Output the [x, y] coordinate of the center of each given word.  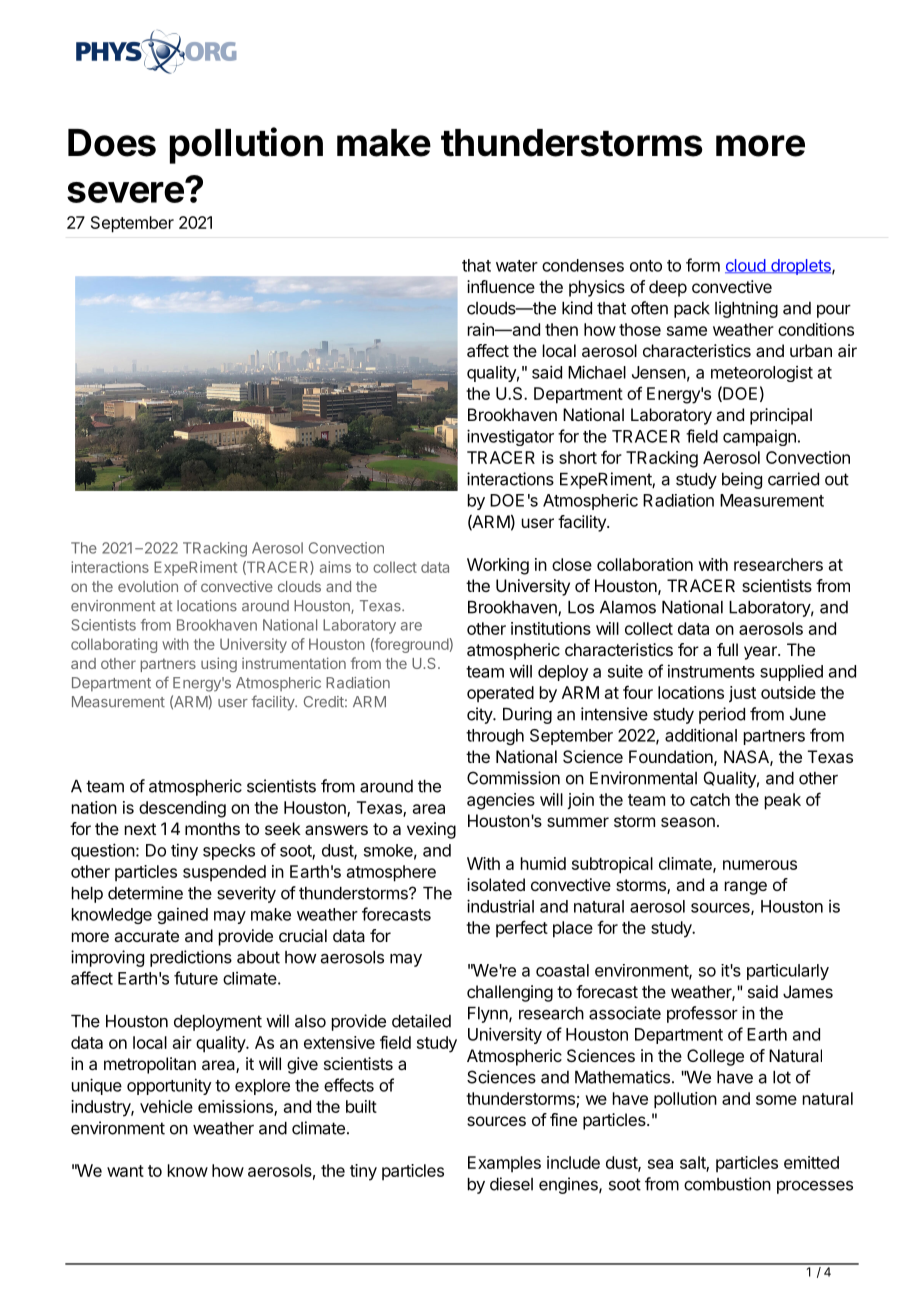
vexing [431, 830]
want [125, 1171]
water [517, 266]
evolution [148, 586]
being [742, 480]
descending [182, 809]
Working [498, 566]
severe [125, 192]
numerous [760, 865]
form [703, 265]
